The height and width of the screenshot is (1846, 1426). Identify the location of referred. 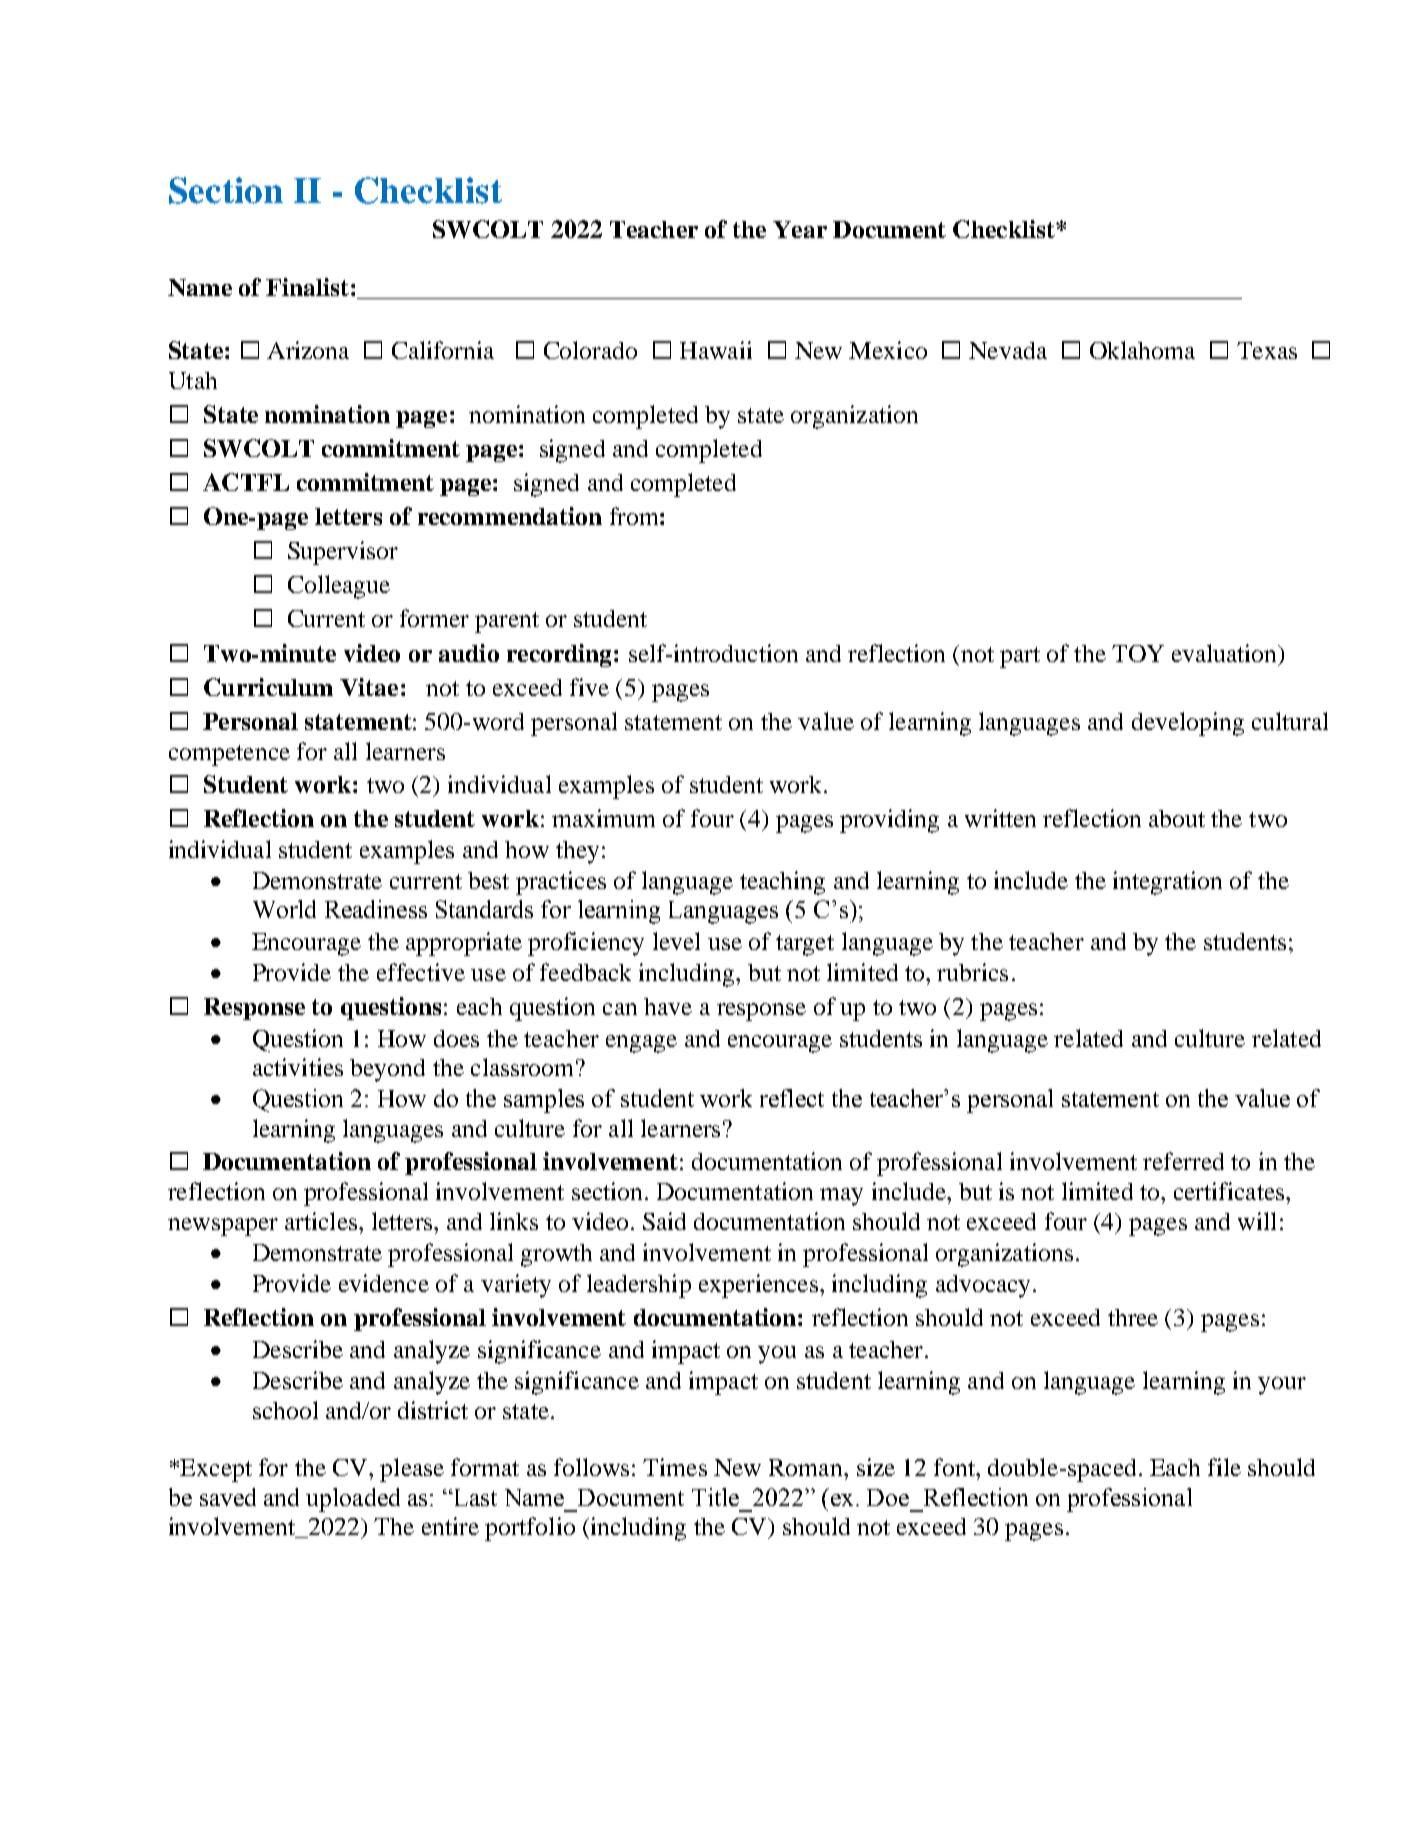
(1183, 1161).
